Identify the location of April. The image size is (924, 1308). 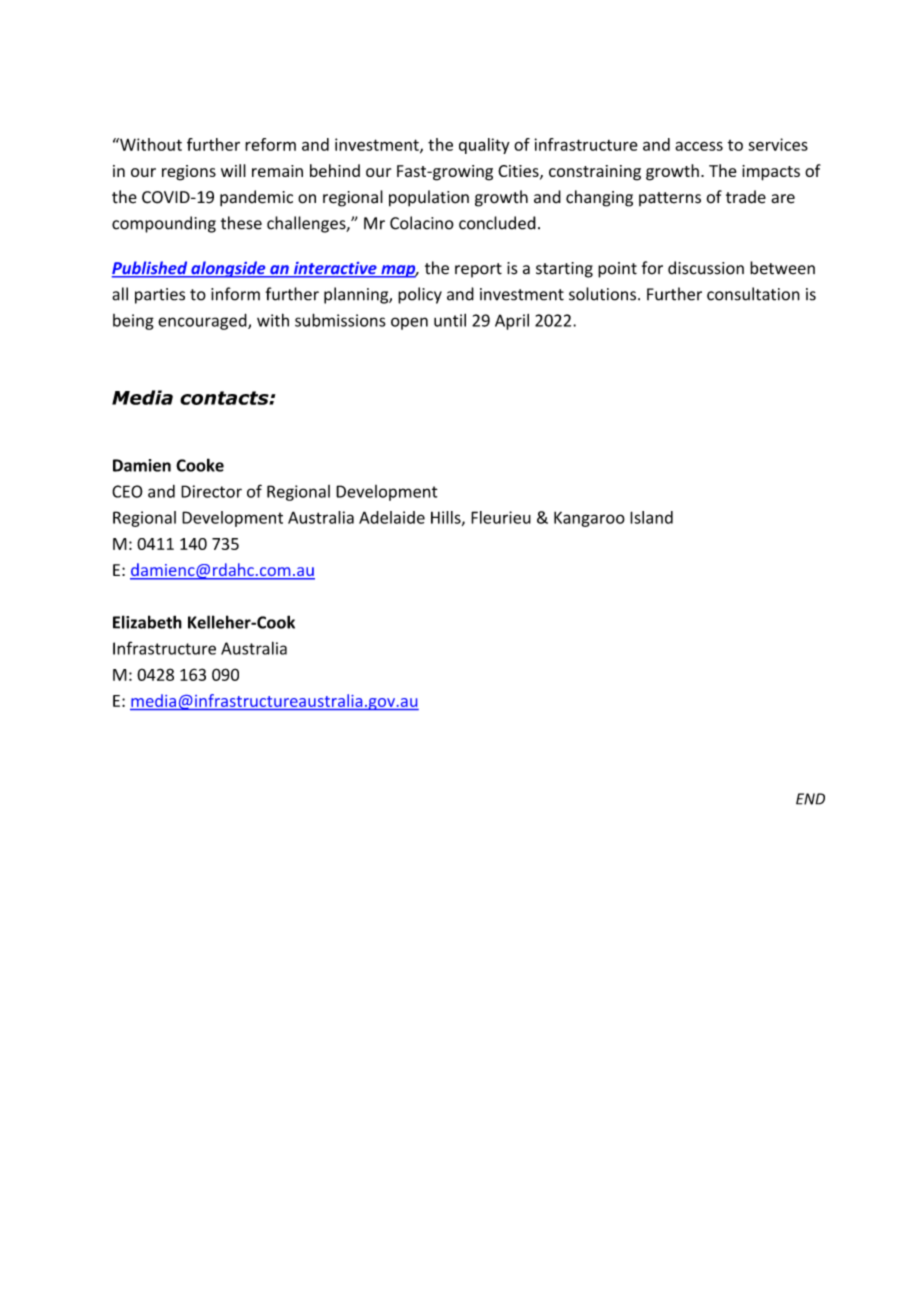
(512, 322).
